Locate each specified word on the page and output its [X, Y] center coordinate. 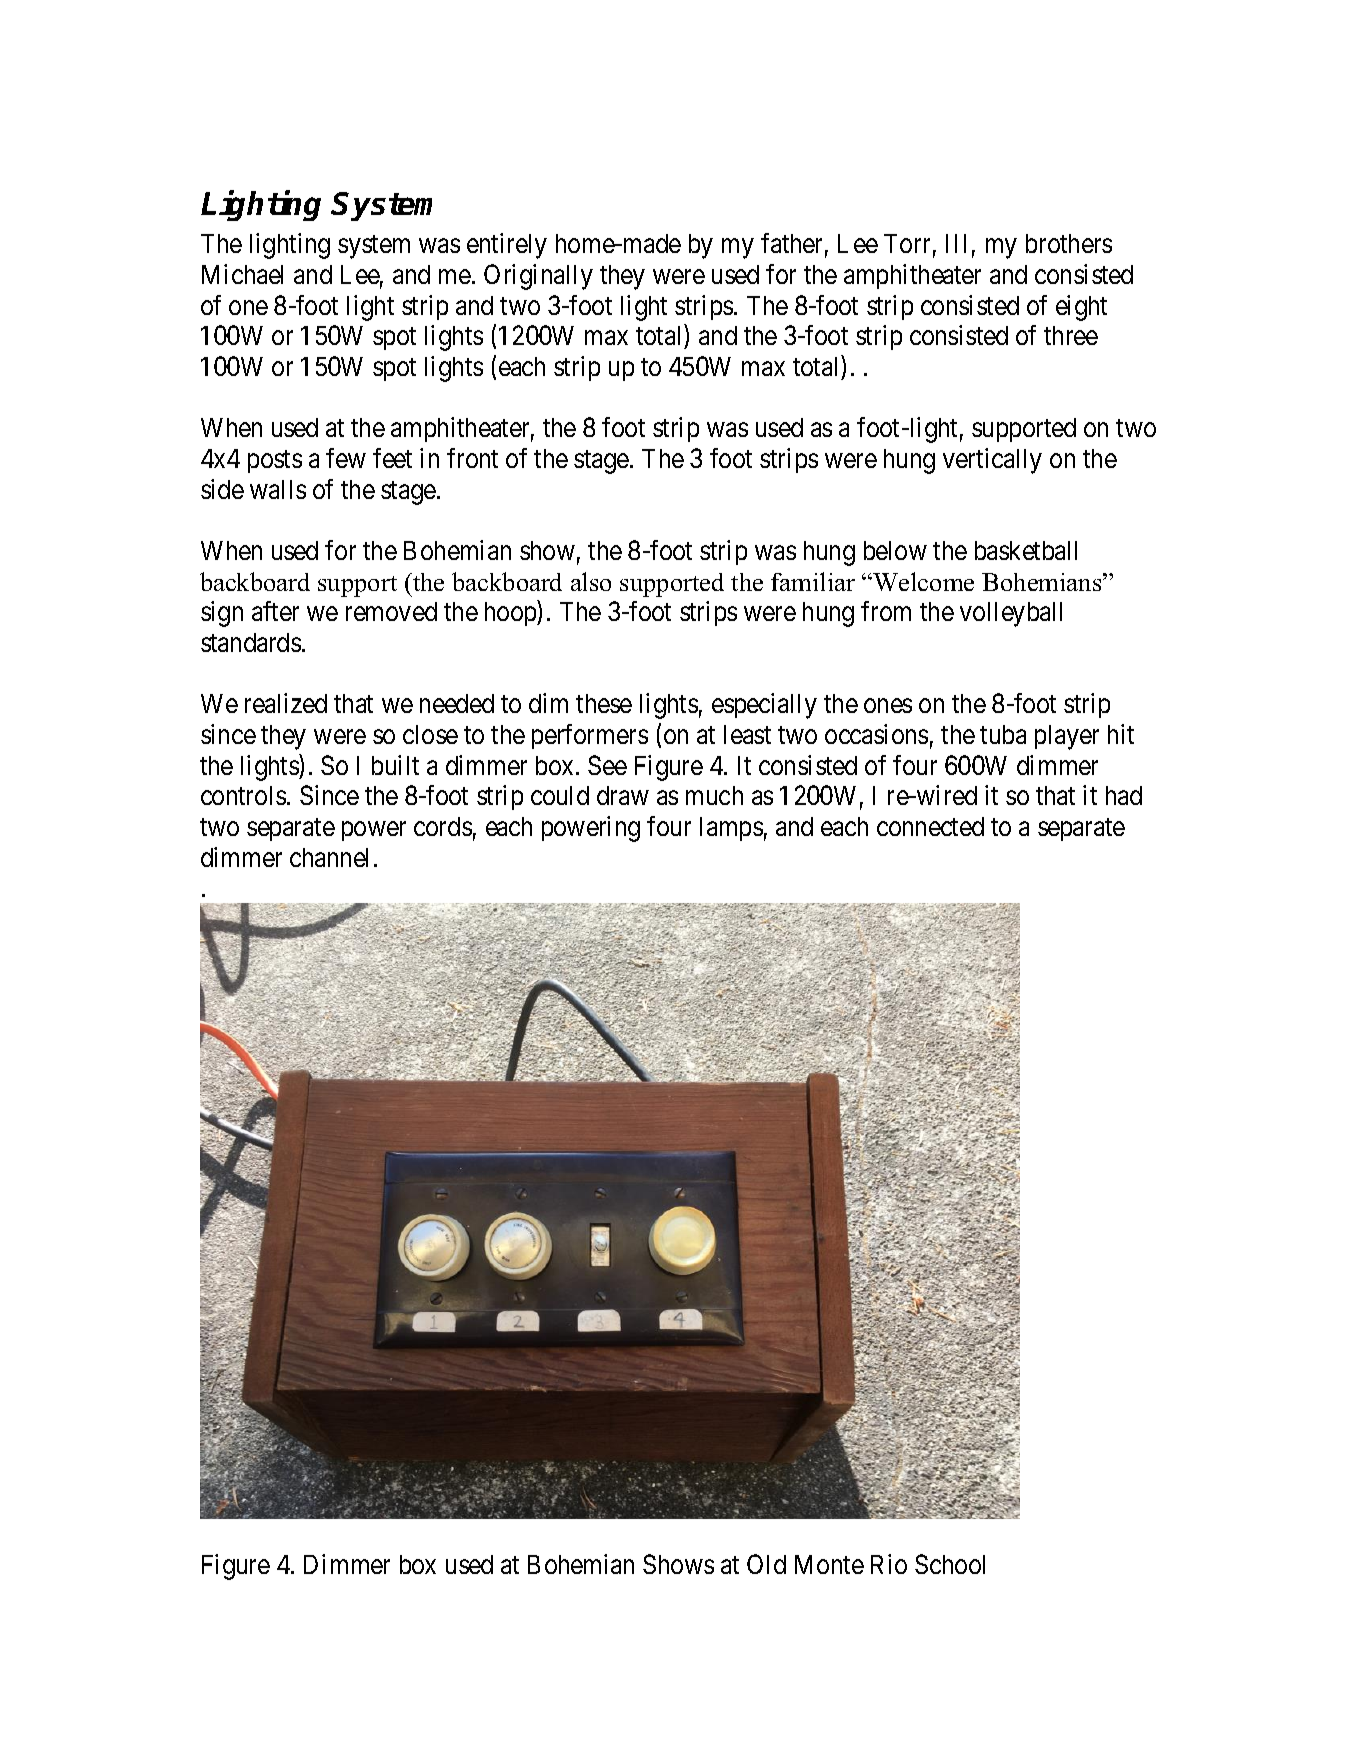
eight [1081, 308]
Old [766, 1564]
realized [286, 703]
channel [329, 857]
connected [930, 826]
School [950, 1564]
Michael [242, 274]
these [604, 703]
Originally [538, 277]
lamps [731, 829]
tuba [1003, 734]
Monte [829, 1564]
